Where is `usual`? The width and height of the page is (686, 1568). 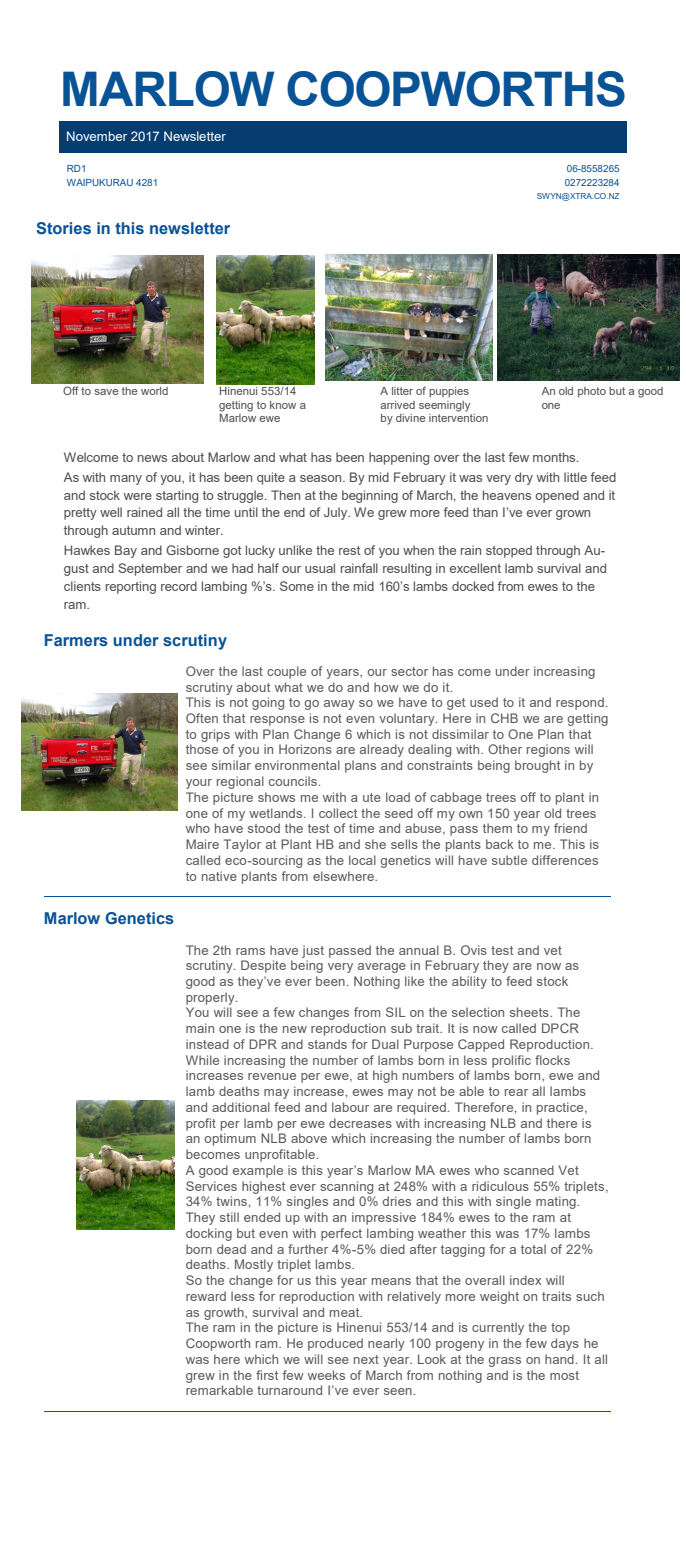 usual is located at coordinates (320, 568).
